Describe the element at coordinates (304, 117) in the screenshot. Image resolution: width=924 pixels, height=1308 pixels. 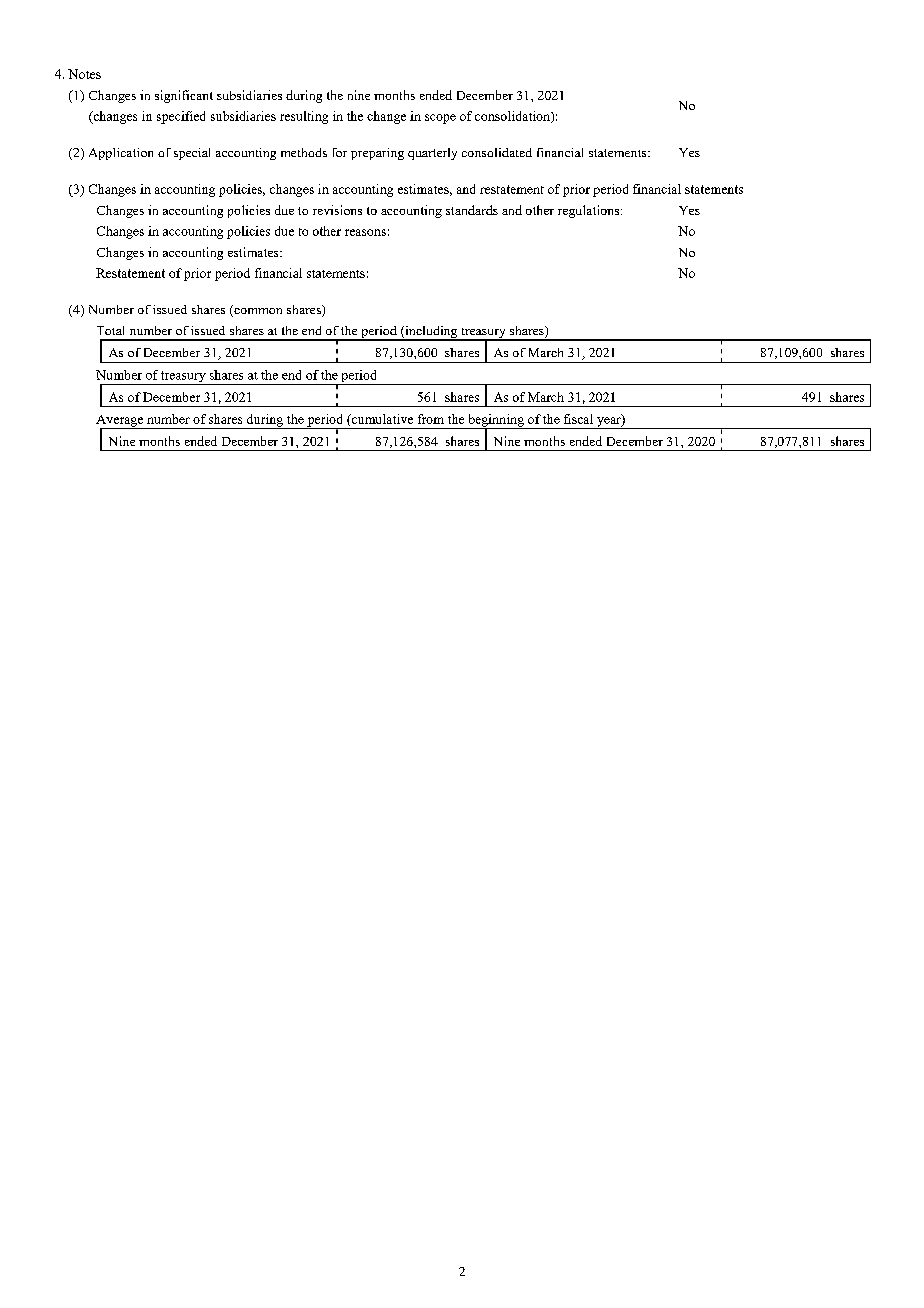
I see `resulting` at that location.
